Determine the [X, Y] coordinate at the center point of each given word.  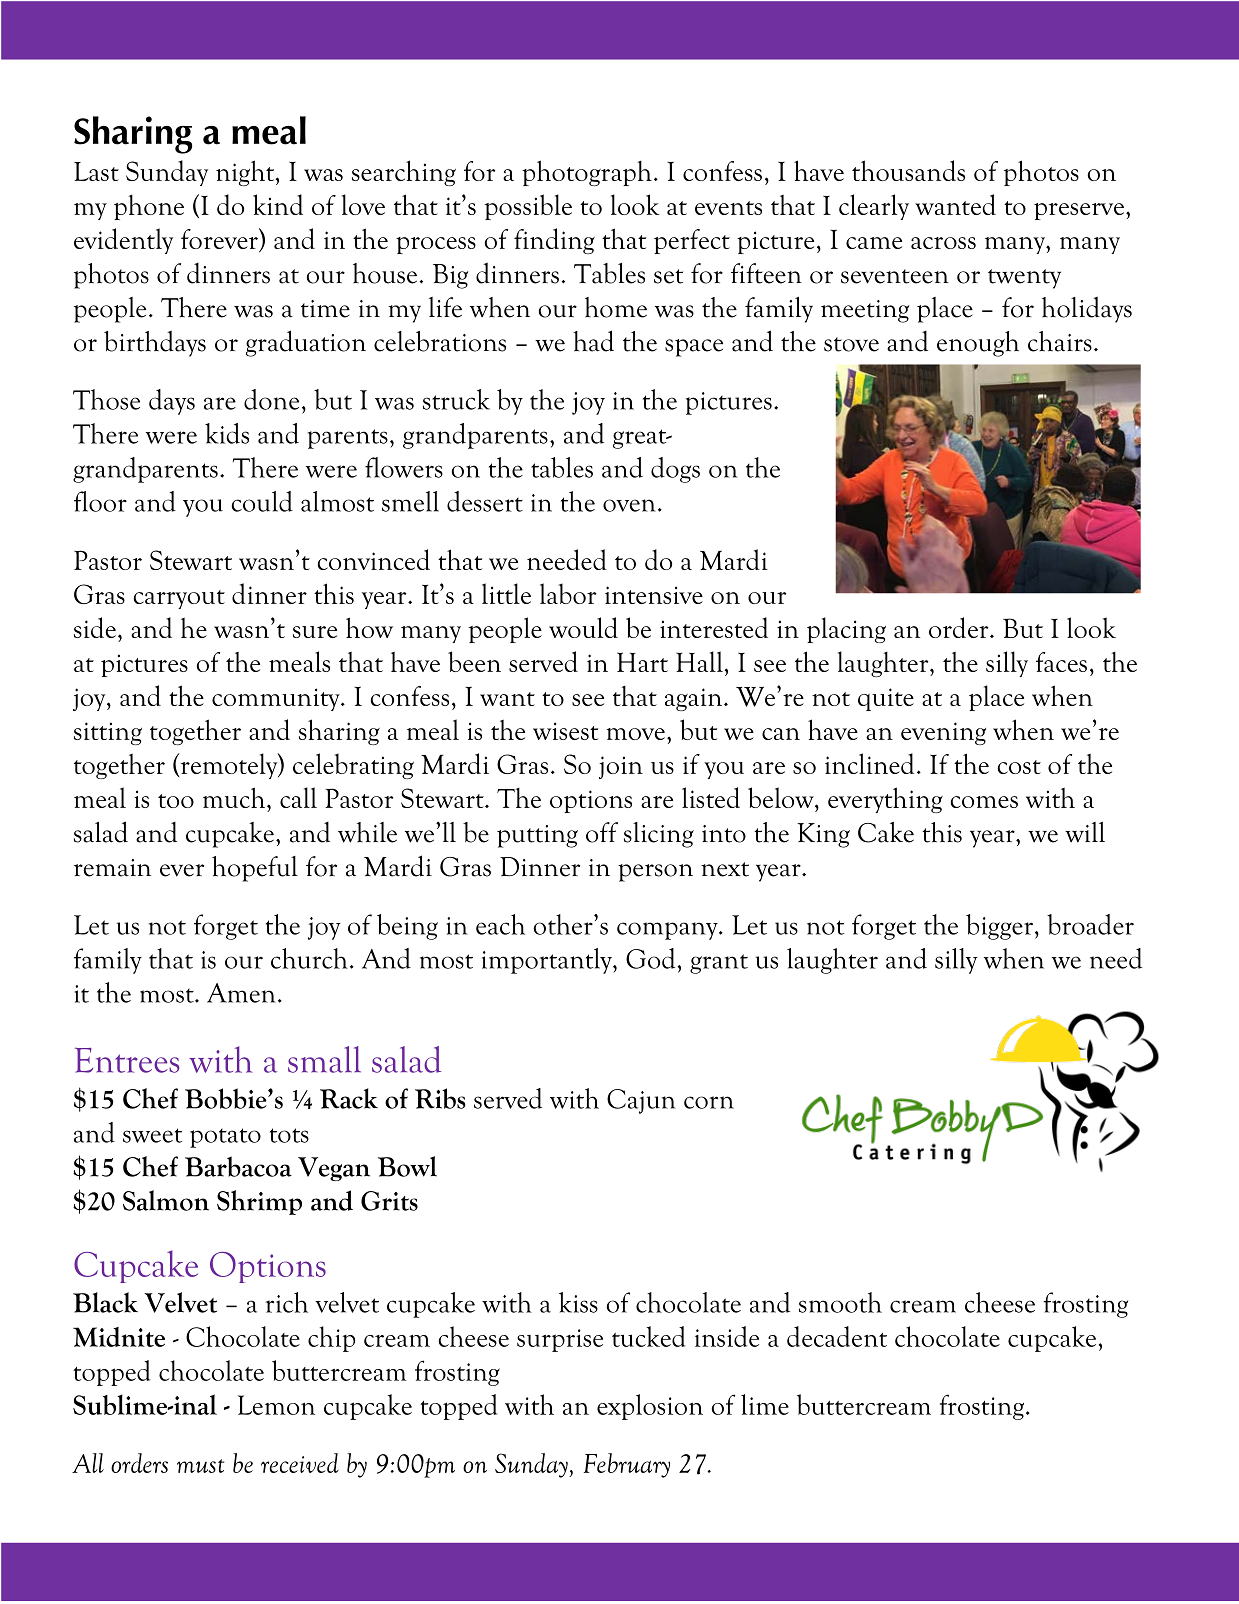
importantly [548, 961]
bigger [999, 927]
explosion [650, 1407]
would [583, 627]
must [200, 1466]
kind [278, 204]
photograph [587, 173]
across [943, 243]
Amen [241, 993]
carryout [179, 599]
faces [1061, 662]
